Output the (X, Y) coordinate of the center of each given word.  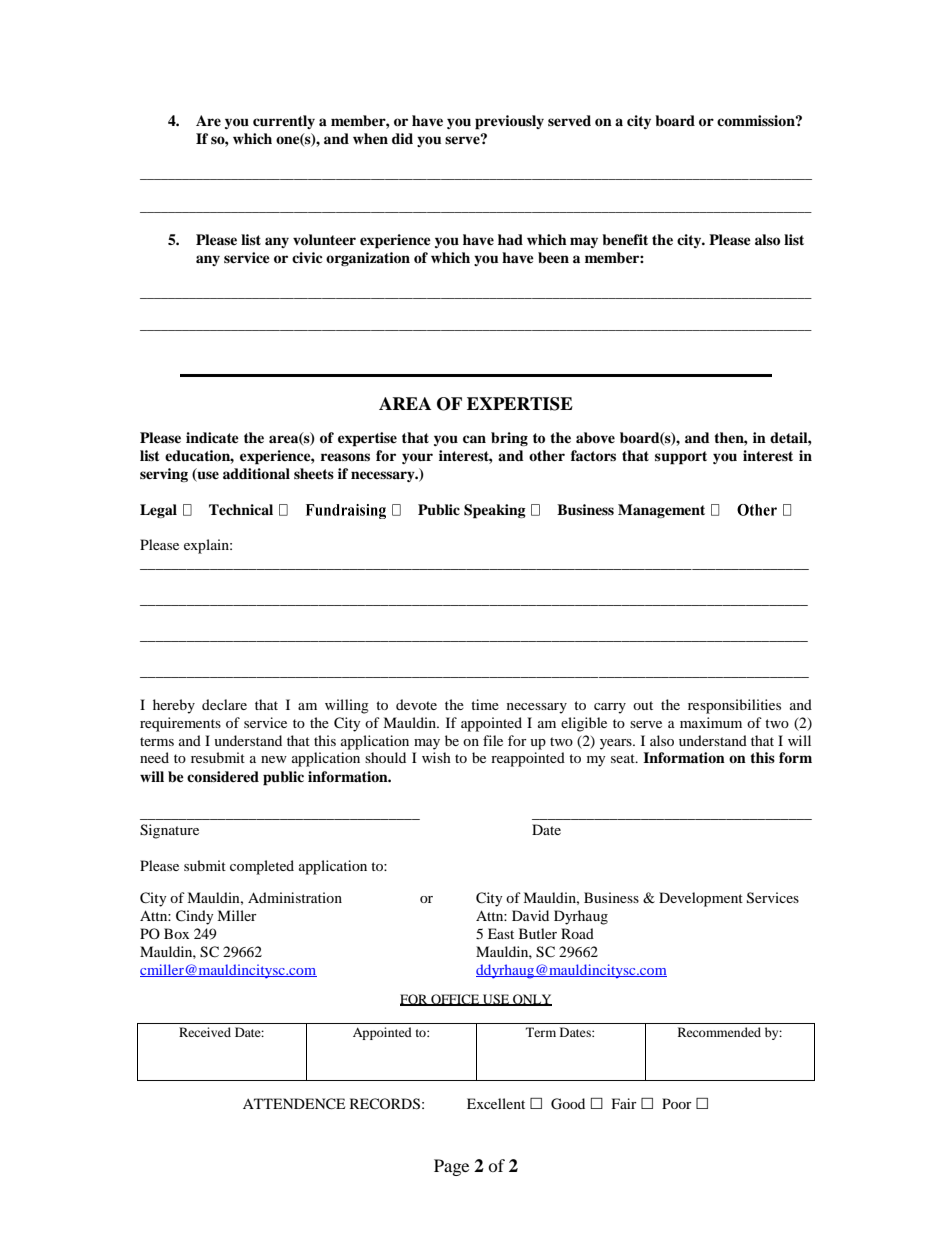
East (501, 933)
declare (224, 704)
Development (701, 899)
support (681, 458)
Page (451, 1167)
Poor (677, 1103)
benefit (625, 239)
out (643, 705)
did (402, 138)
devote (416, 704)
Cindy (195, 917)
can (474, 439)
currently (284, 122)
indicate (212, 437)
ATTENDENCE (294, 1104)
